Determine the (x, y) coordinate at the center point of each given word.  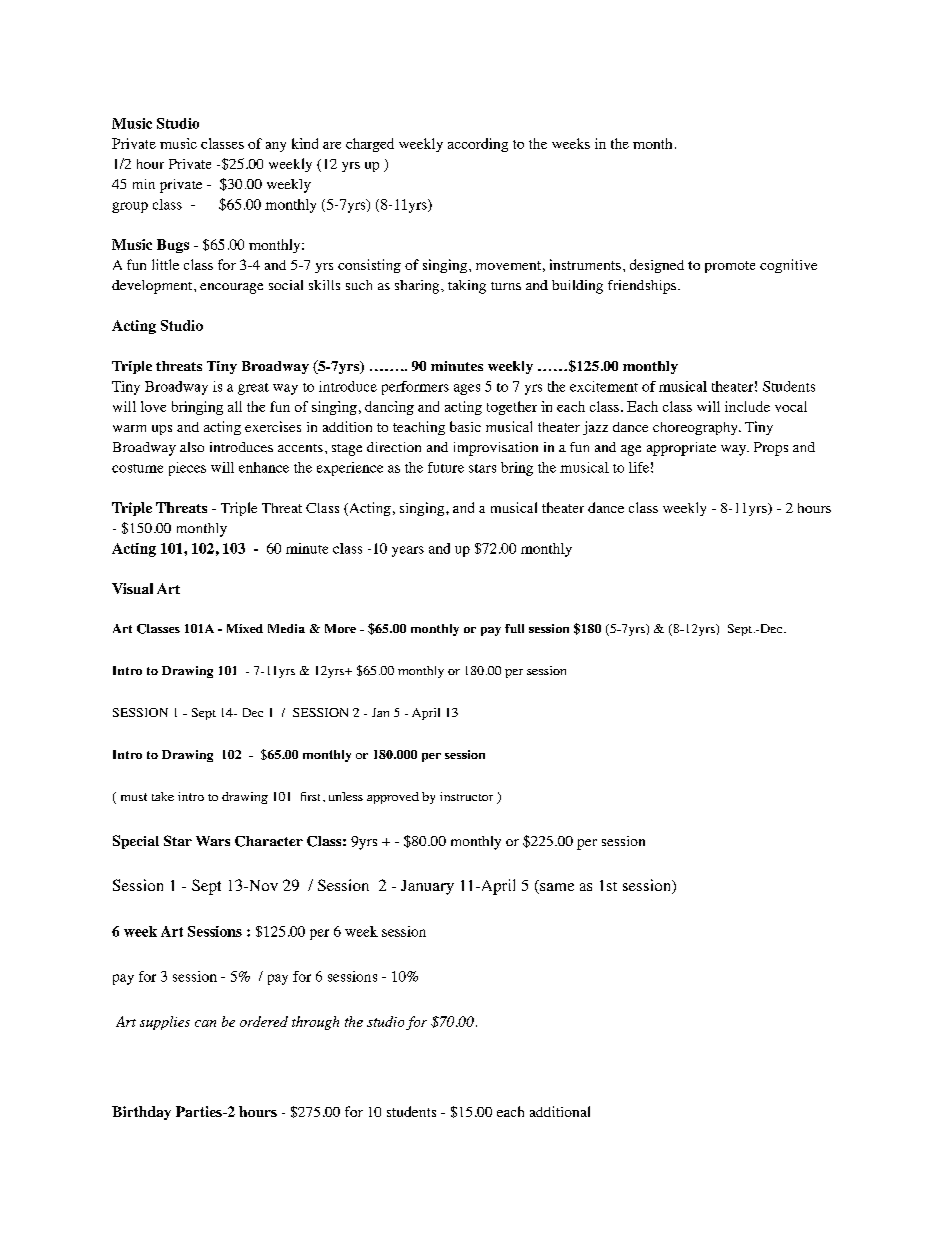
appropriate (681, 449)
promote (730, 267)
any (276, 147)
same (556, 887)
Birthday (141, 1113)
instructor (466, 796)
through (315, 1023)
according (478, 145)
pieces (187, 469)
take (163, 796)
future (446, 467)
